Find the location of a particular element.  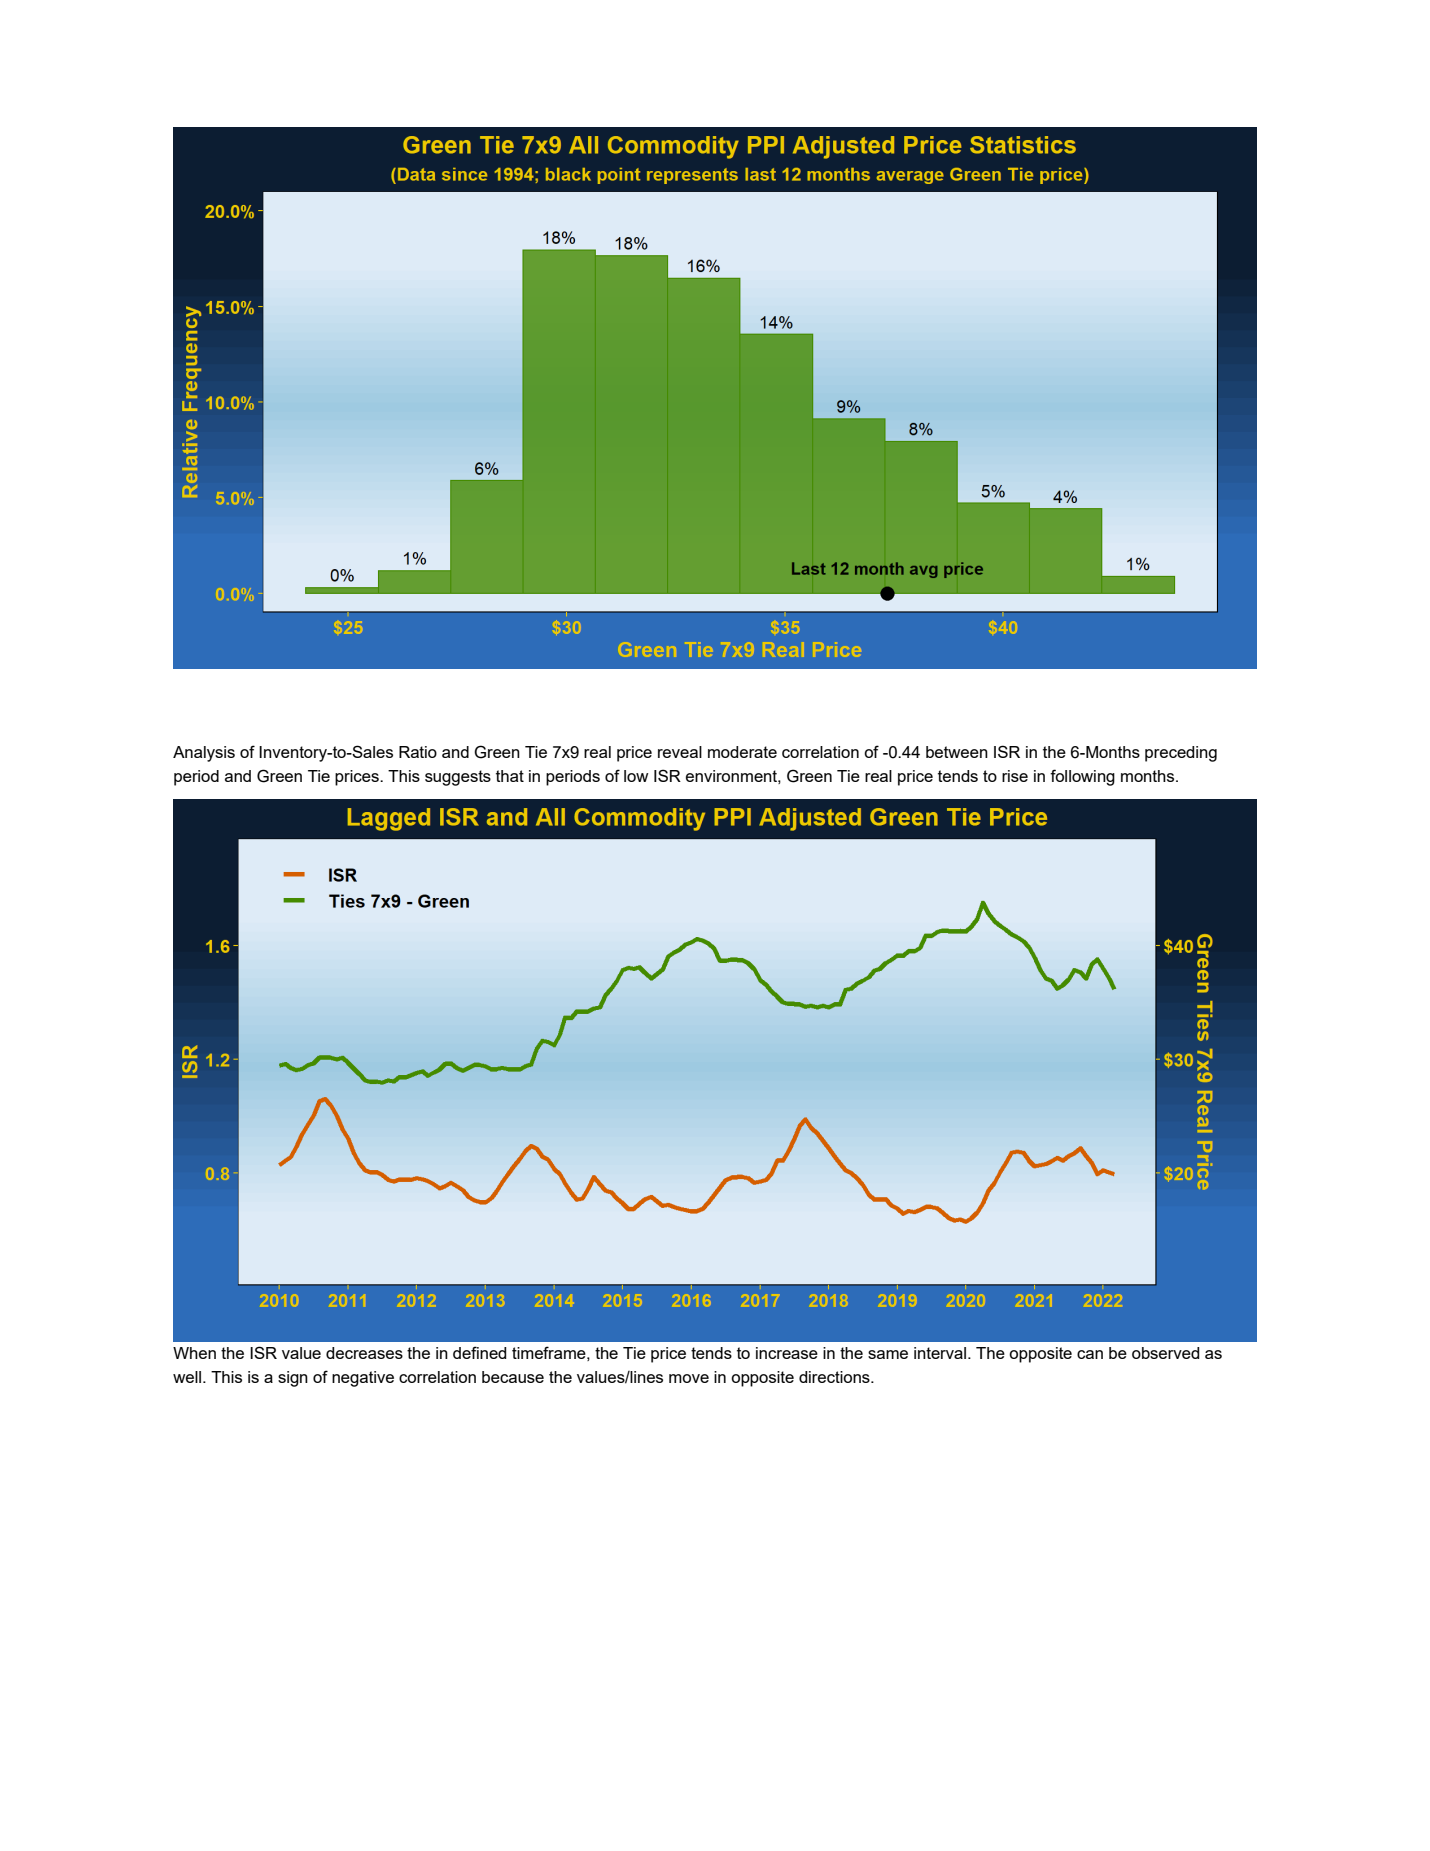

Analysis is located at coordinates (204, 754).
